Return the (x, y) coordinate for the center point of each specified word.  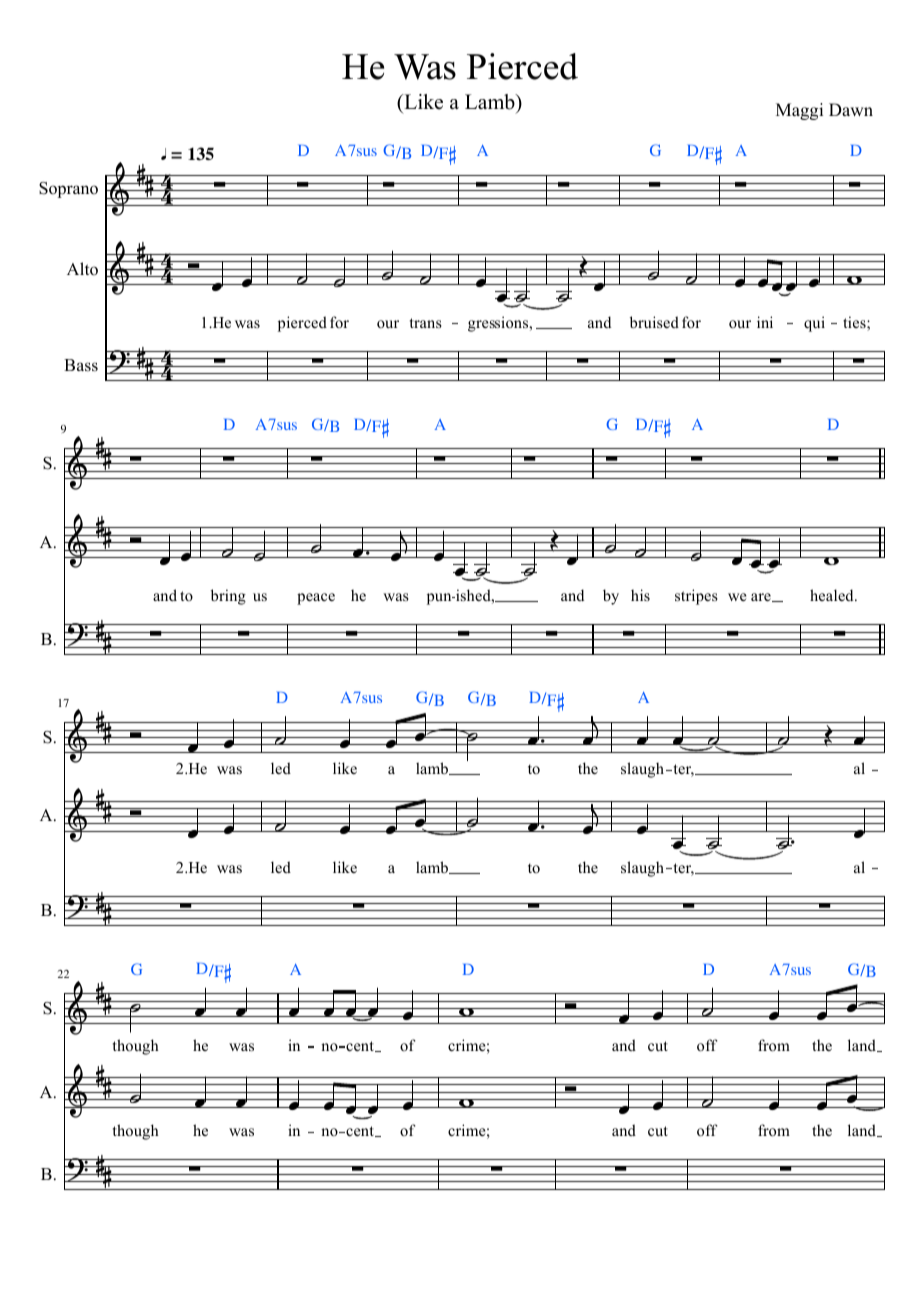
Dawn (851, 109)
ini (765, 322)
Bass (81, 365)
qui (814, 324)
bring (228, 597)
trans (426, 323)
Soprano (68, 190)
